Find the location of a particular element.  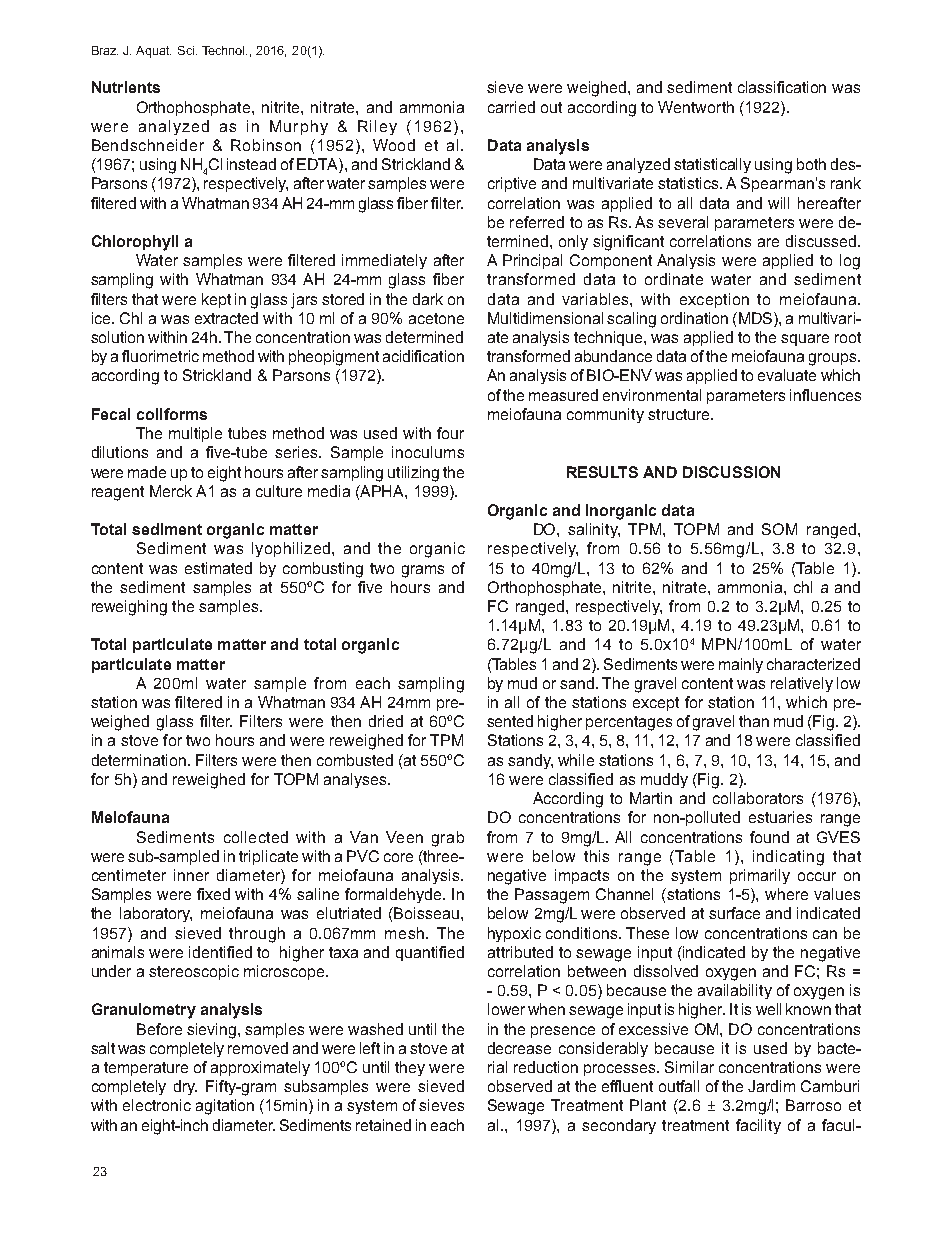

evaluate is located at coordinates (787, 375).
